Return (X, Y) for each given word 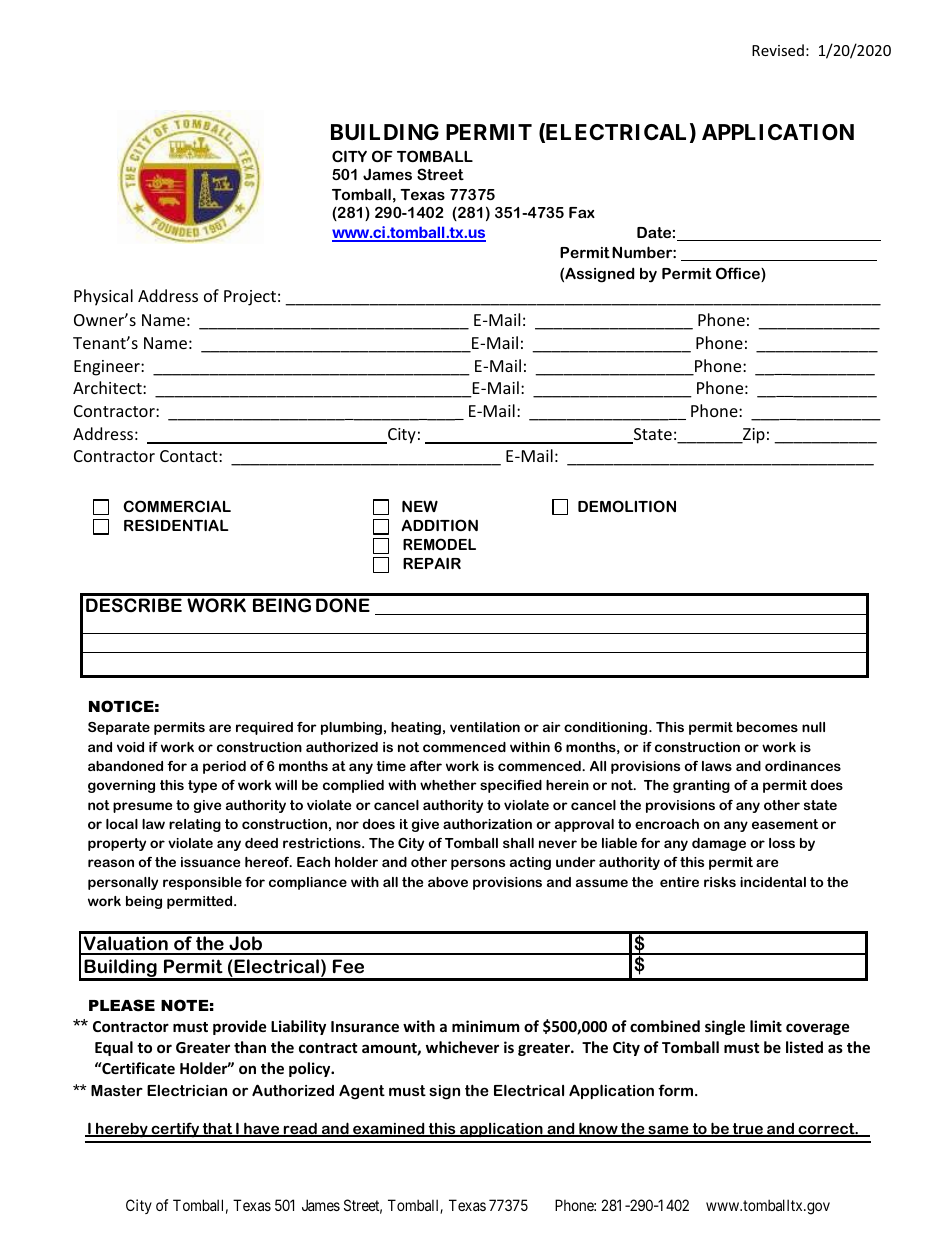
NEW (420, 506)
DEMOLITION (627, 506)
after (426, 766)
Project (250, 298)
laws (717, 766)
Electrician (187, 1090)
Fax (582, 212)
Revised (778, 50)
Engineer (108, 368)
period (224, 767)
